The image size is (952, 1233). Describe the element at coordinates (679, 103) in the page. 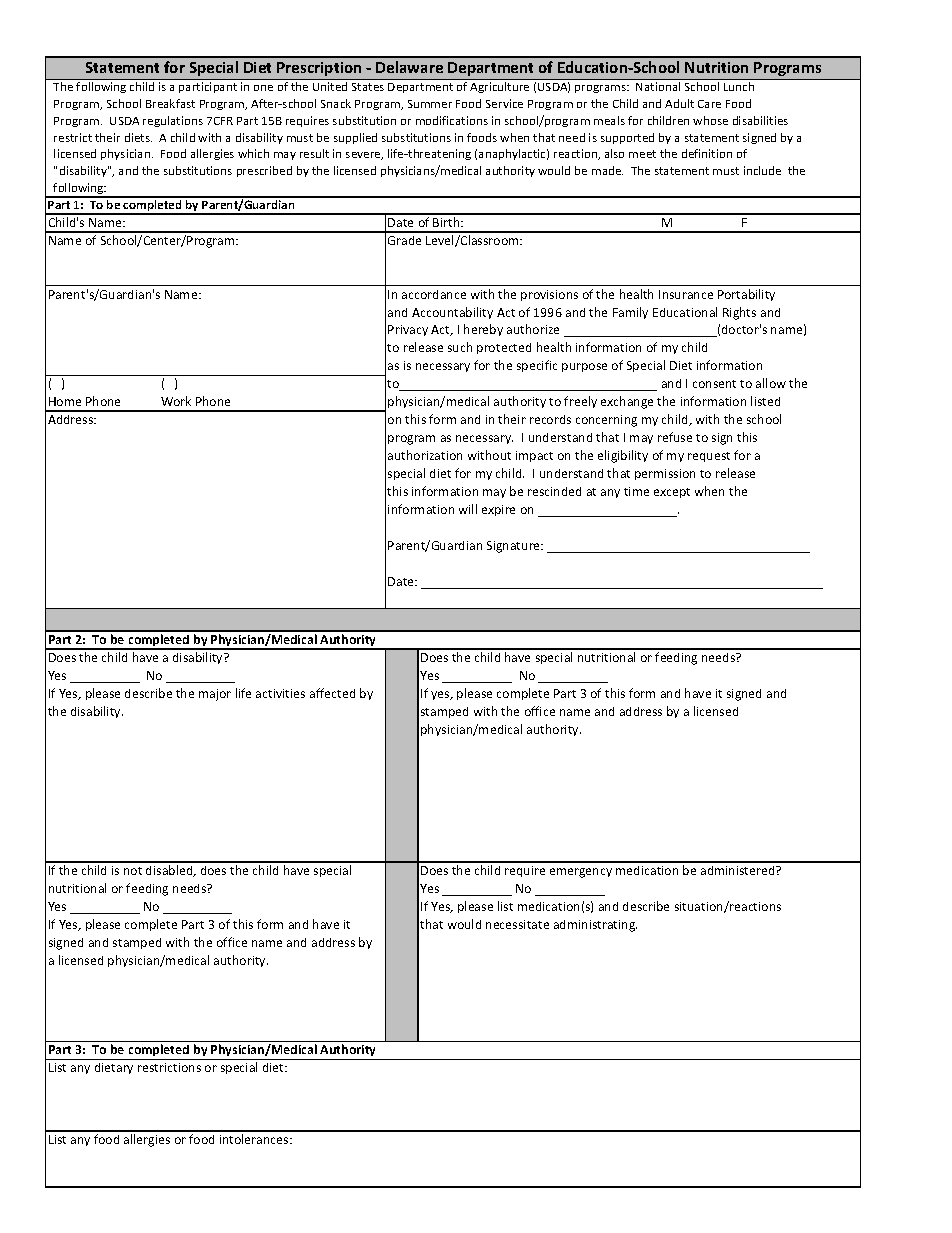

I see `Adult` at that location.
